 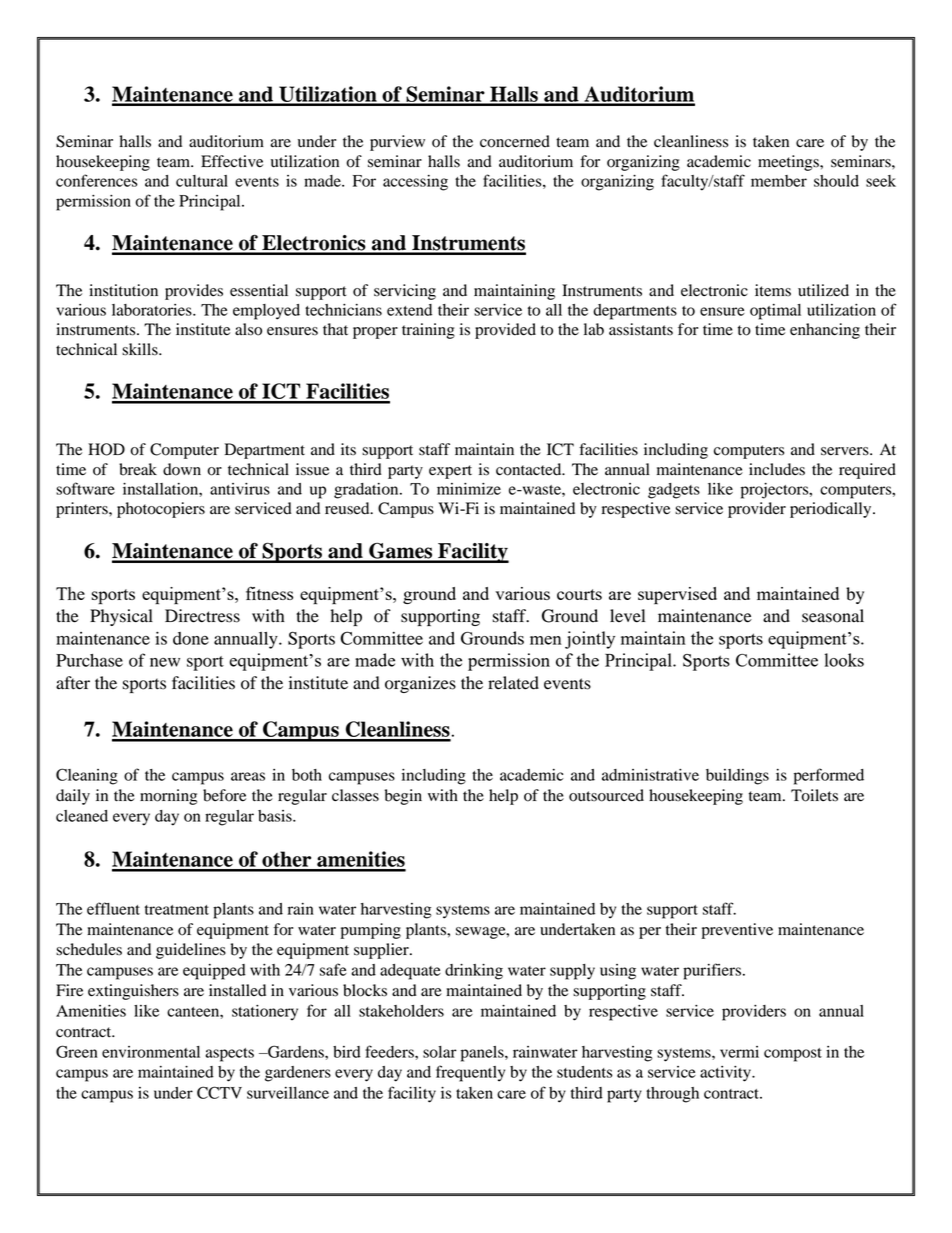 What do you see at coordinates (470, 1073) in the screenshot?
I see `frequently` at bounding box center [470, 1073].
